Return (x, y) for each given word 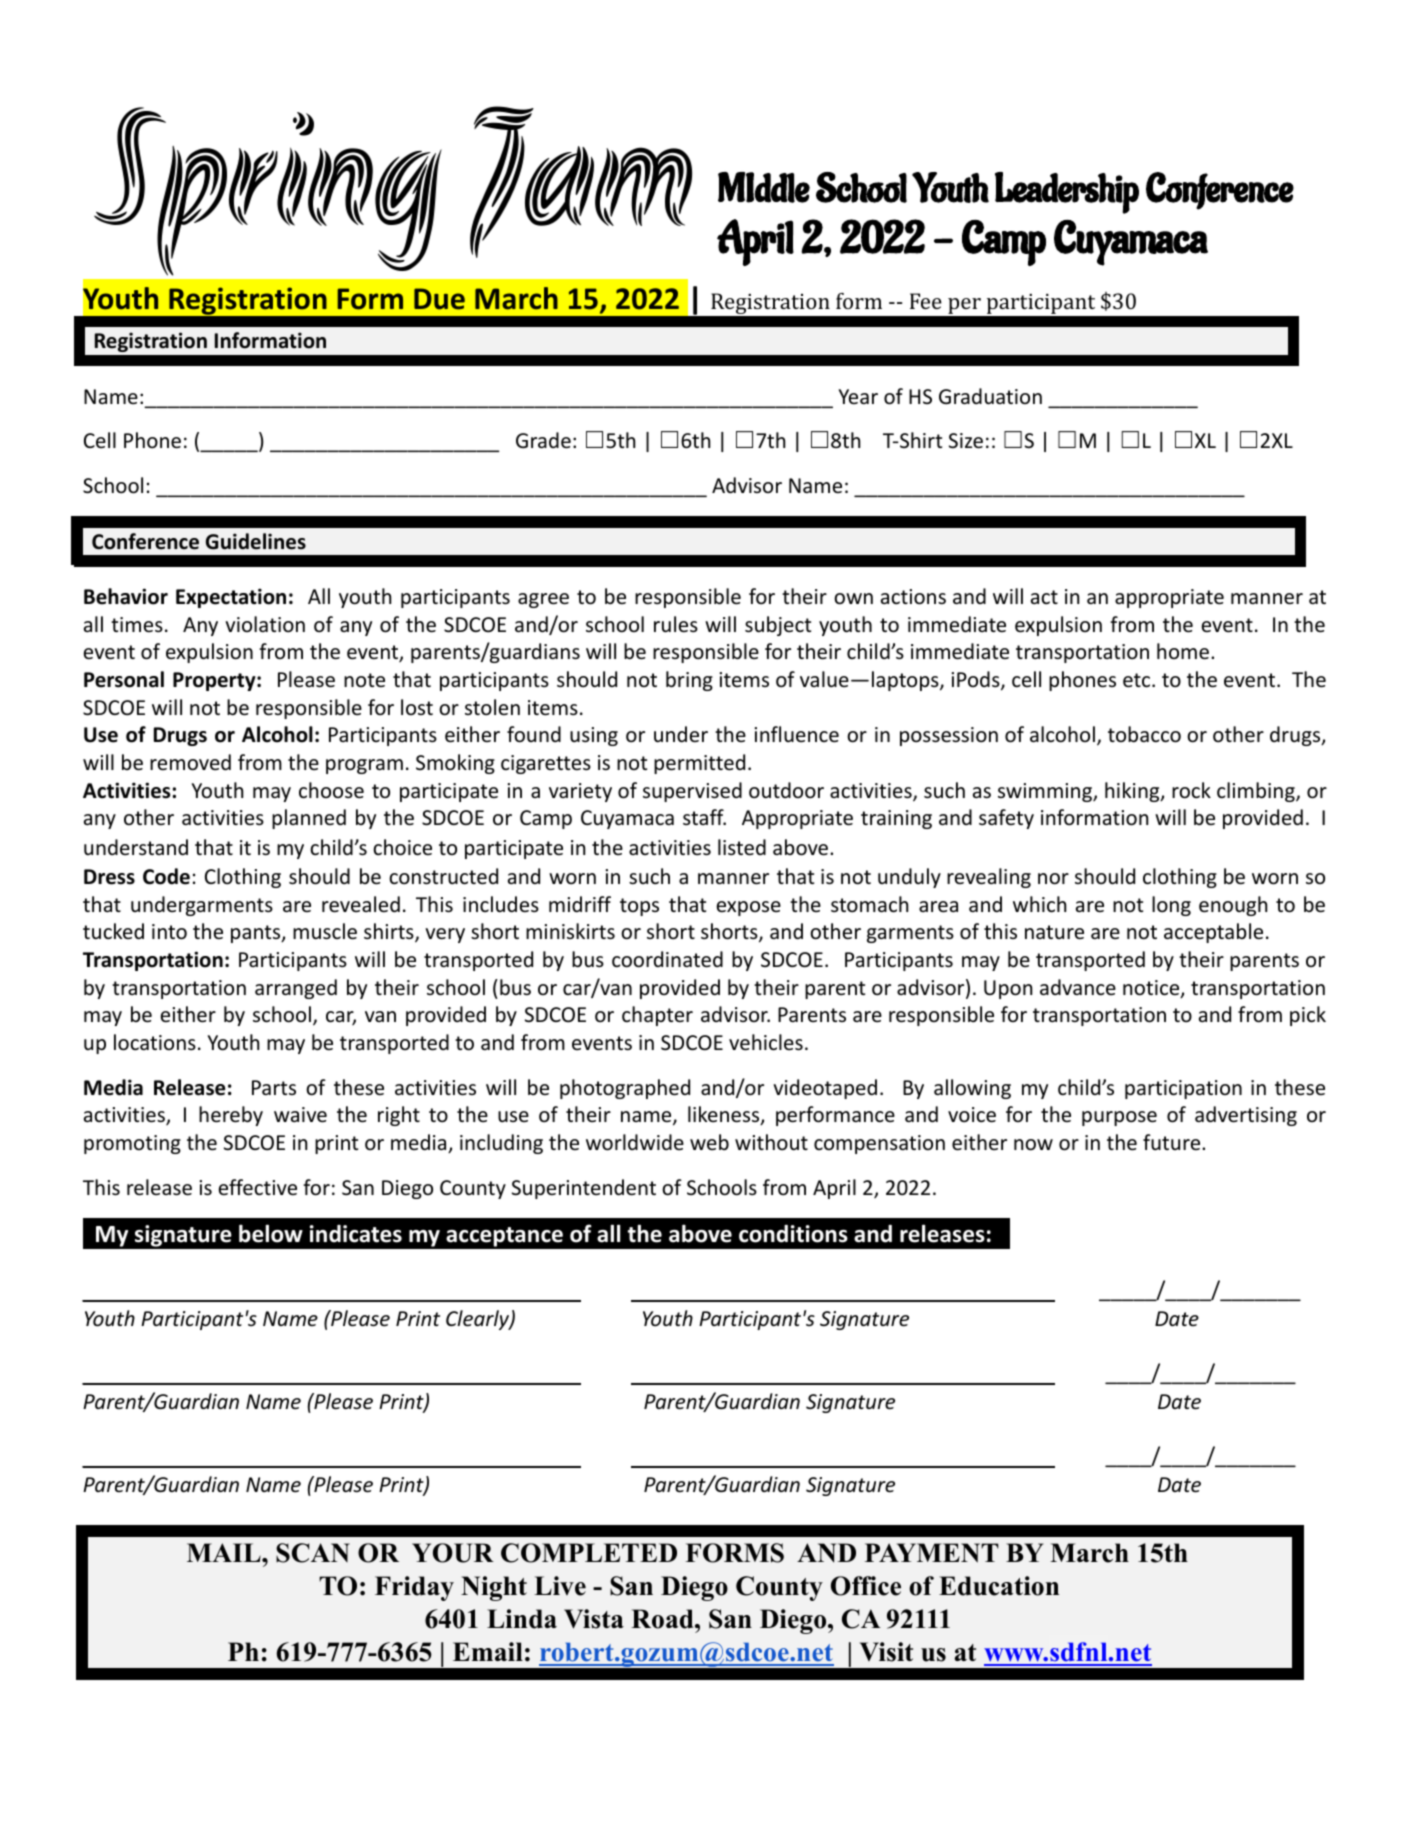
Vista (594, 1619)
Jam (581, 182)
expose (749, 908)
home (1183, 651)
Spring (267, 191)
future (1173, 1142)
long (1171, 906)
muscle (325, 931)
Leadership (1067, 193)
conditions (793, 1234)
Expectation (231, 598)
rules (676, 624)
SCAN (313, 1553)
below (271, 1233)
